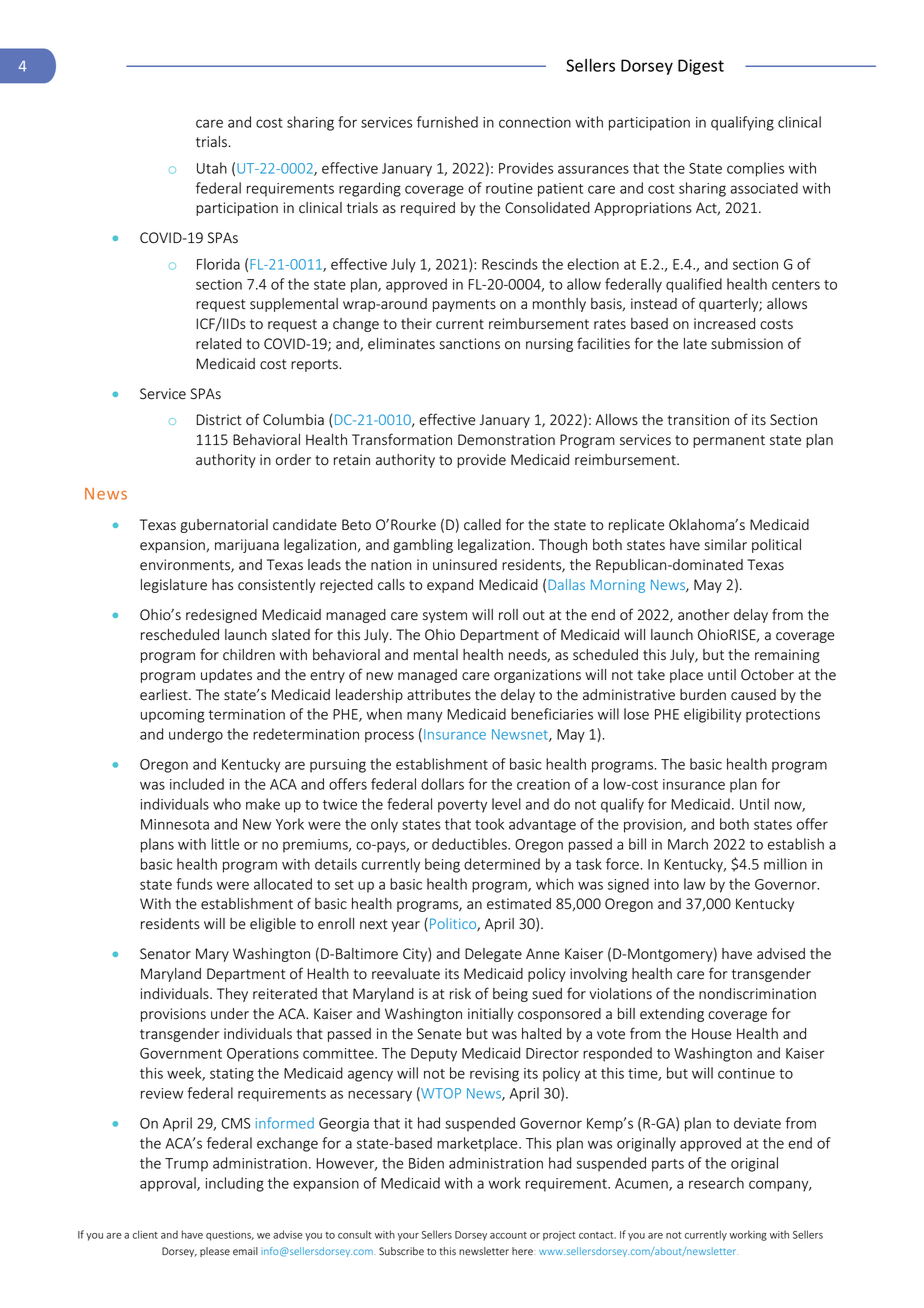 The image size is (924, 1308). What do you see at coordinates (508, 1235) in the screenshot?
I see `account` at bounding box center [508, 1235].
